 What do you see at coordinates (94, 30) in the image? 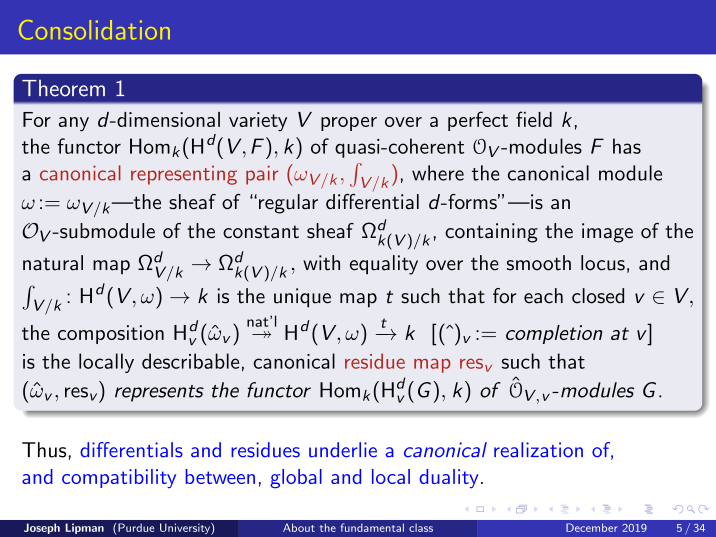
I see `Consolidation` at bounding box center [94, 30].
